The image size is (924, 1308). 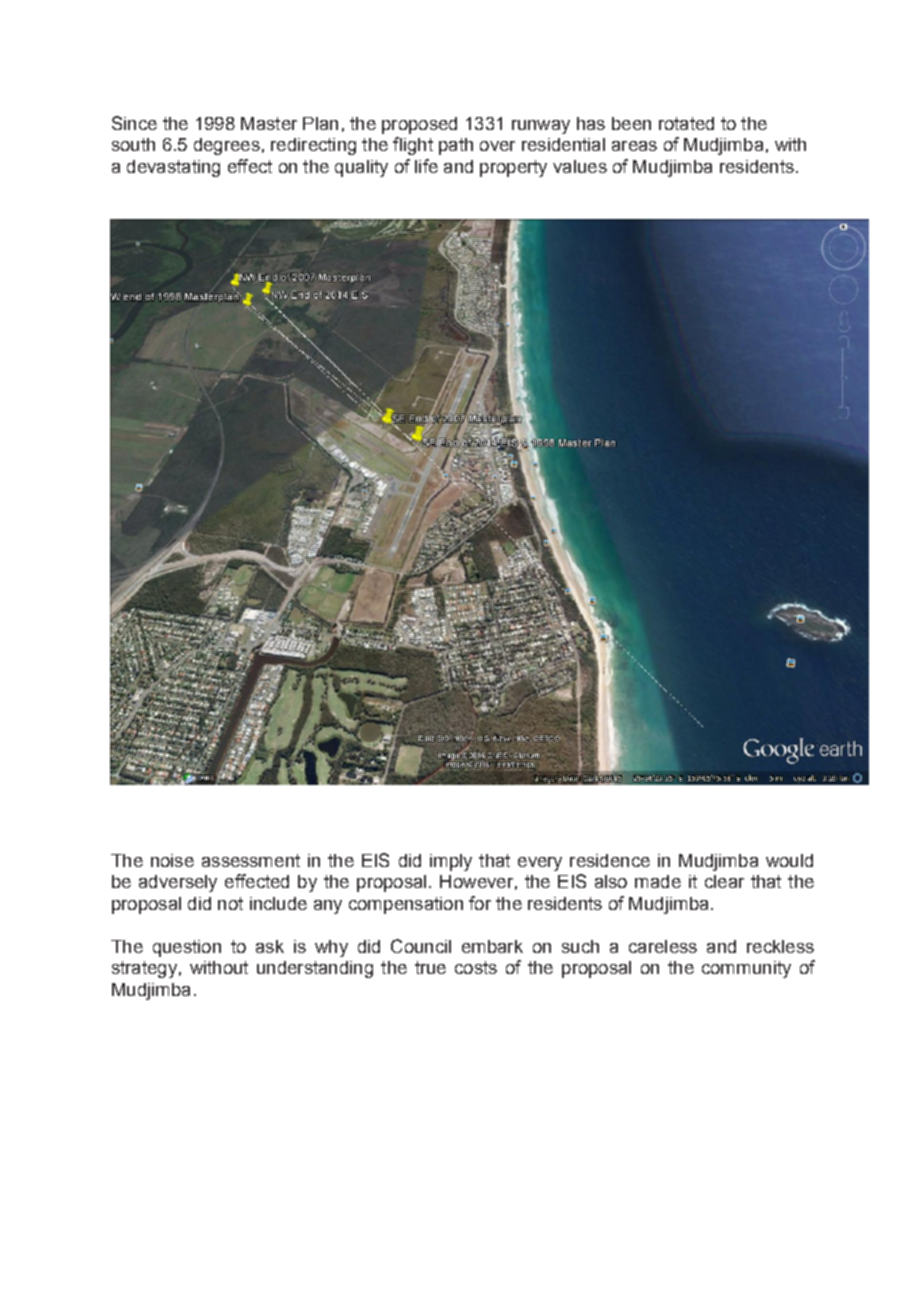 I want to click on imply, so click(x=451, y=862).
